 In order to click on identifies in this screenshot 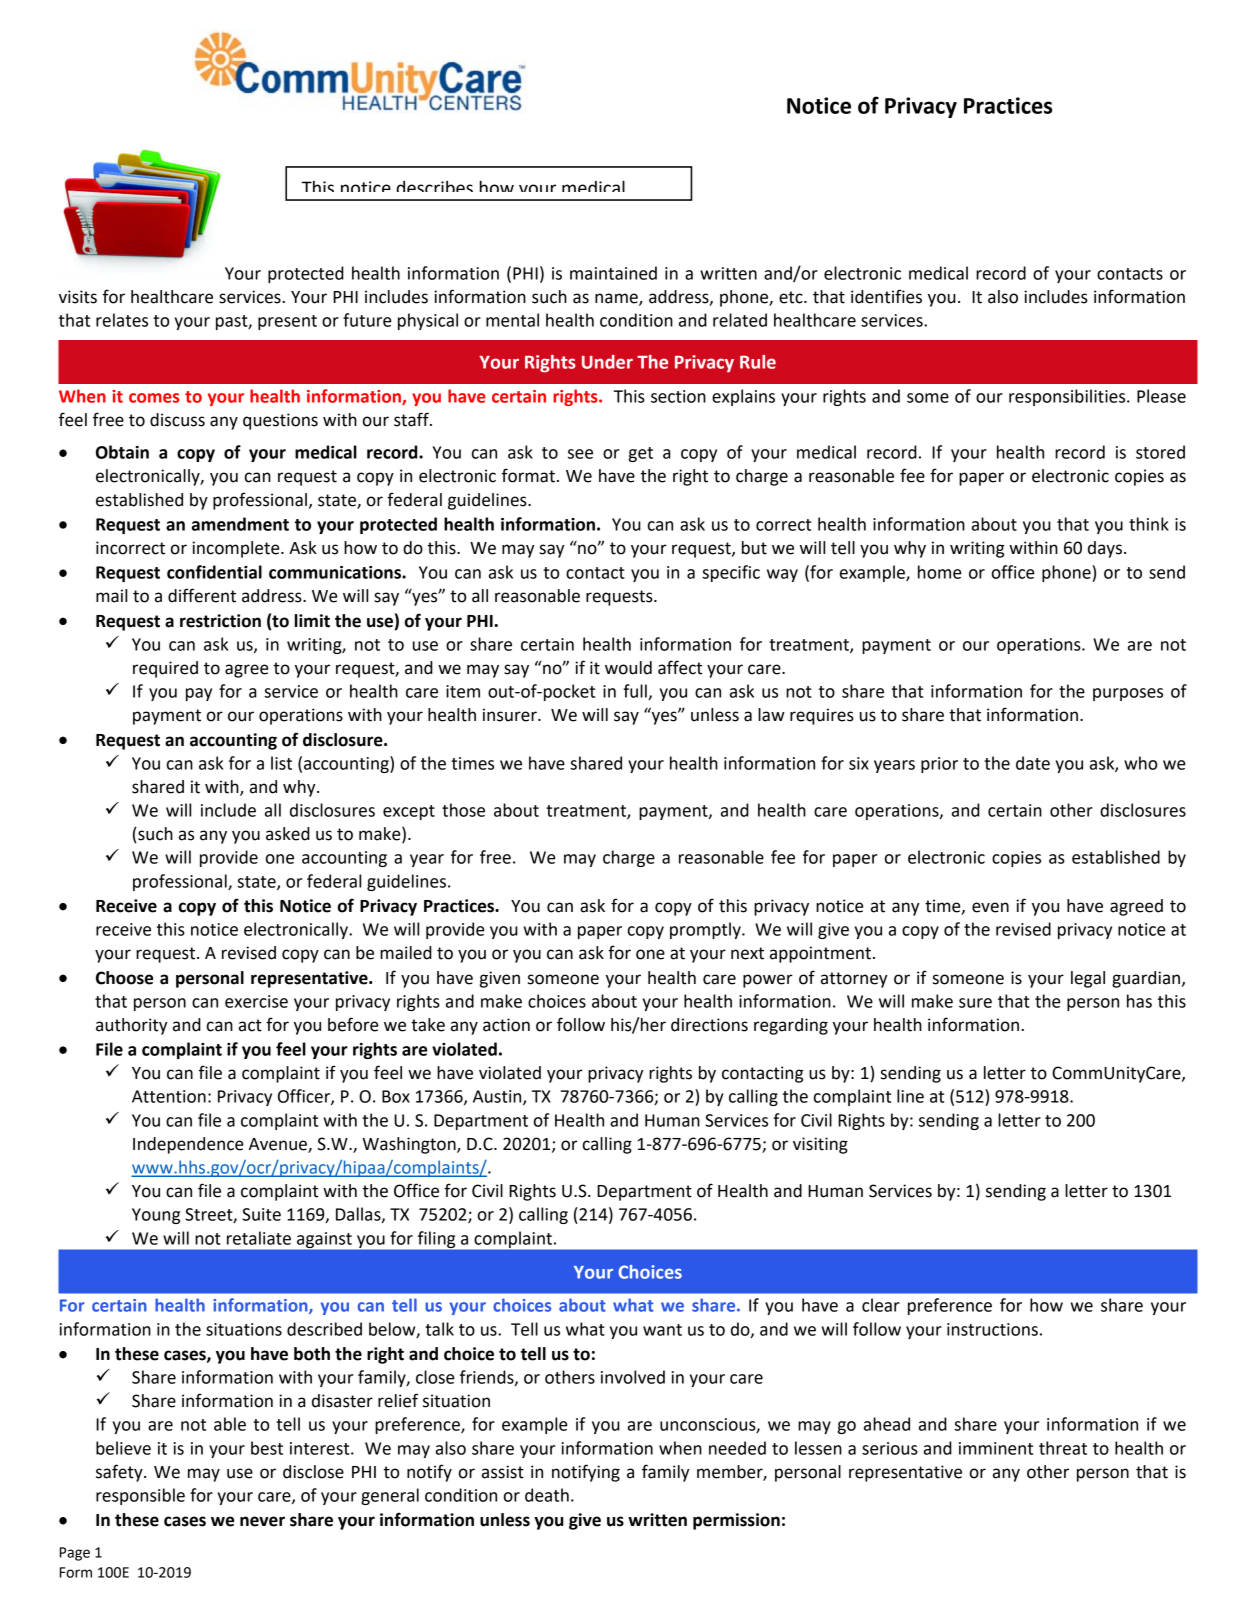, I will do `click(886, 296)`.
